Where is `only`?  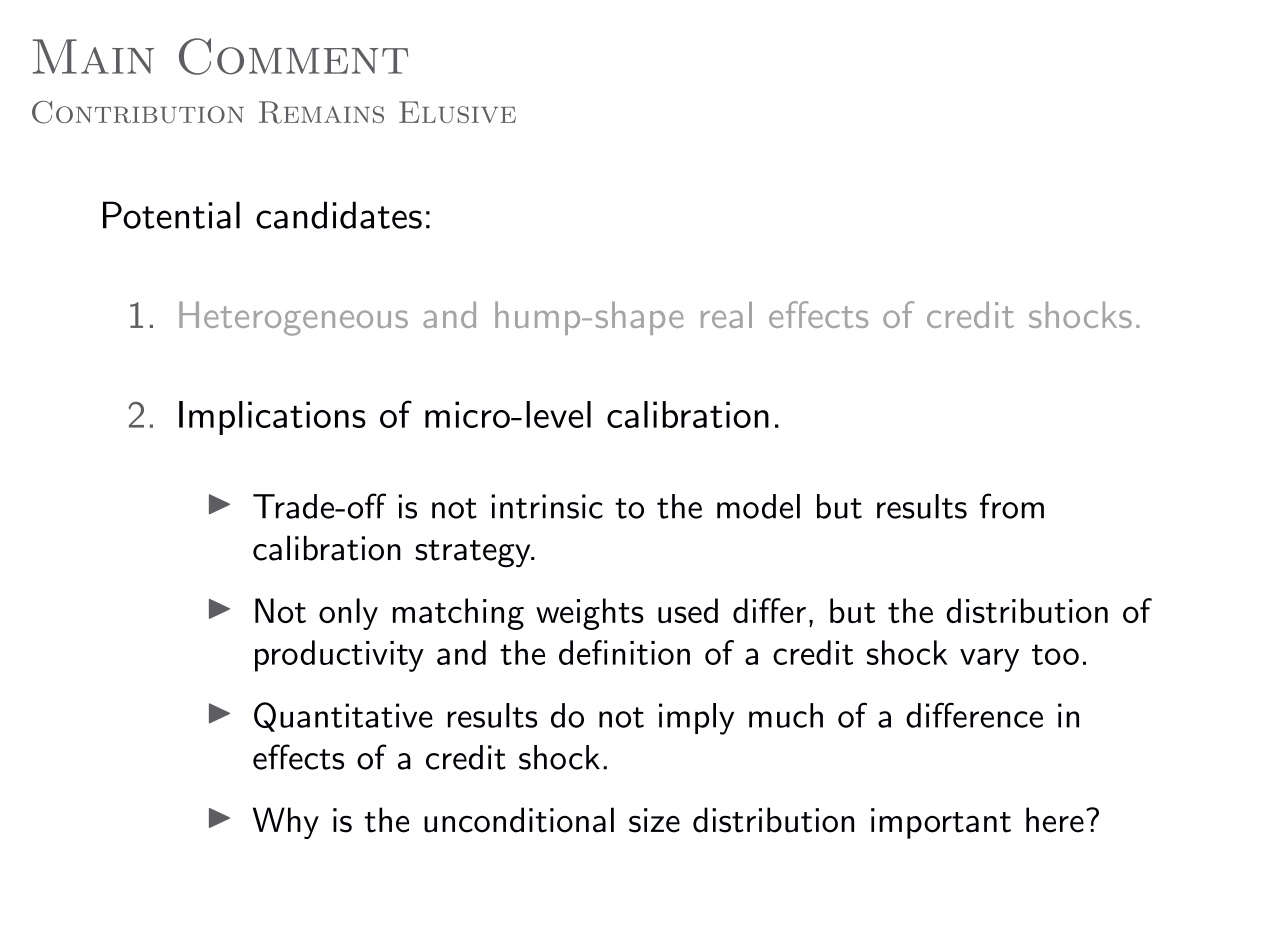 only is located at coordinates (348, 614).
